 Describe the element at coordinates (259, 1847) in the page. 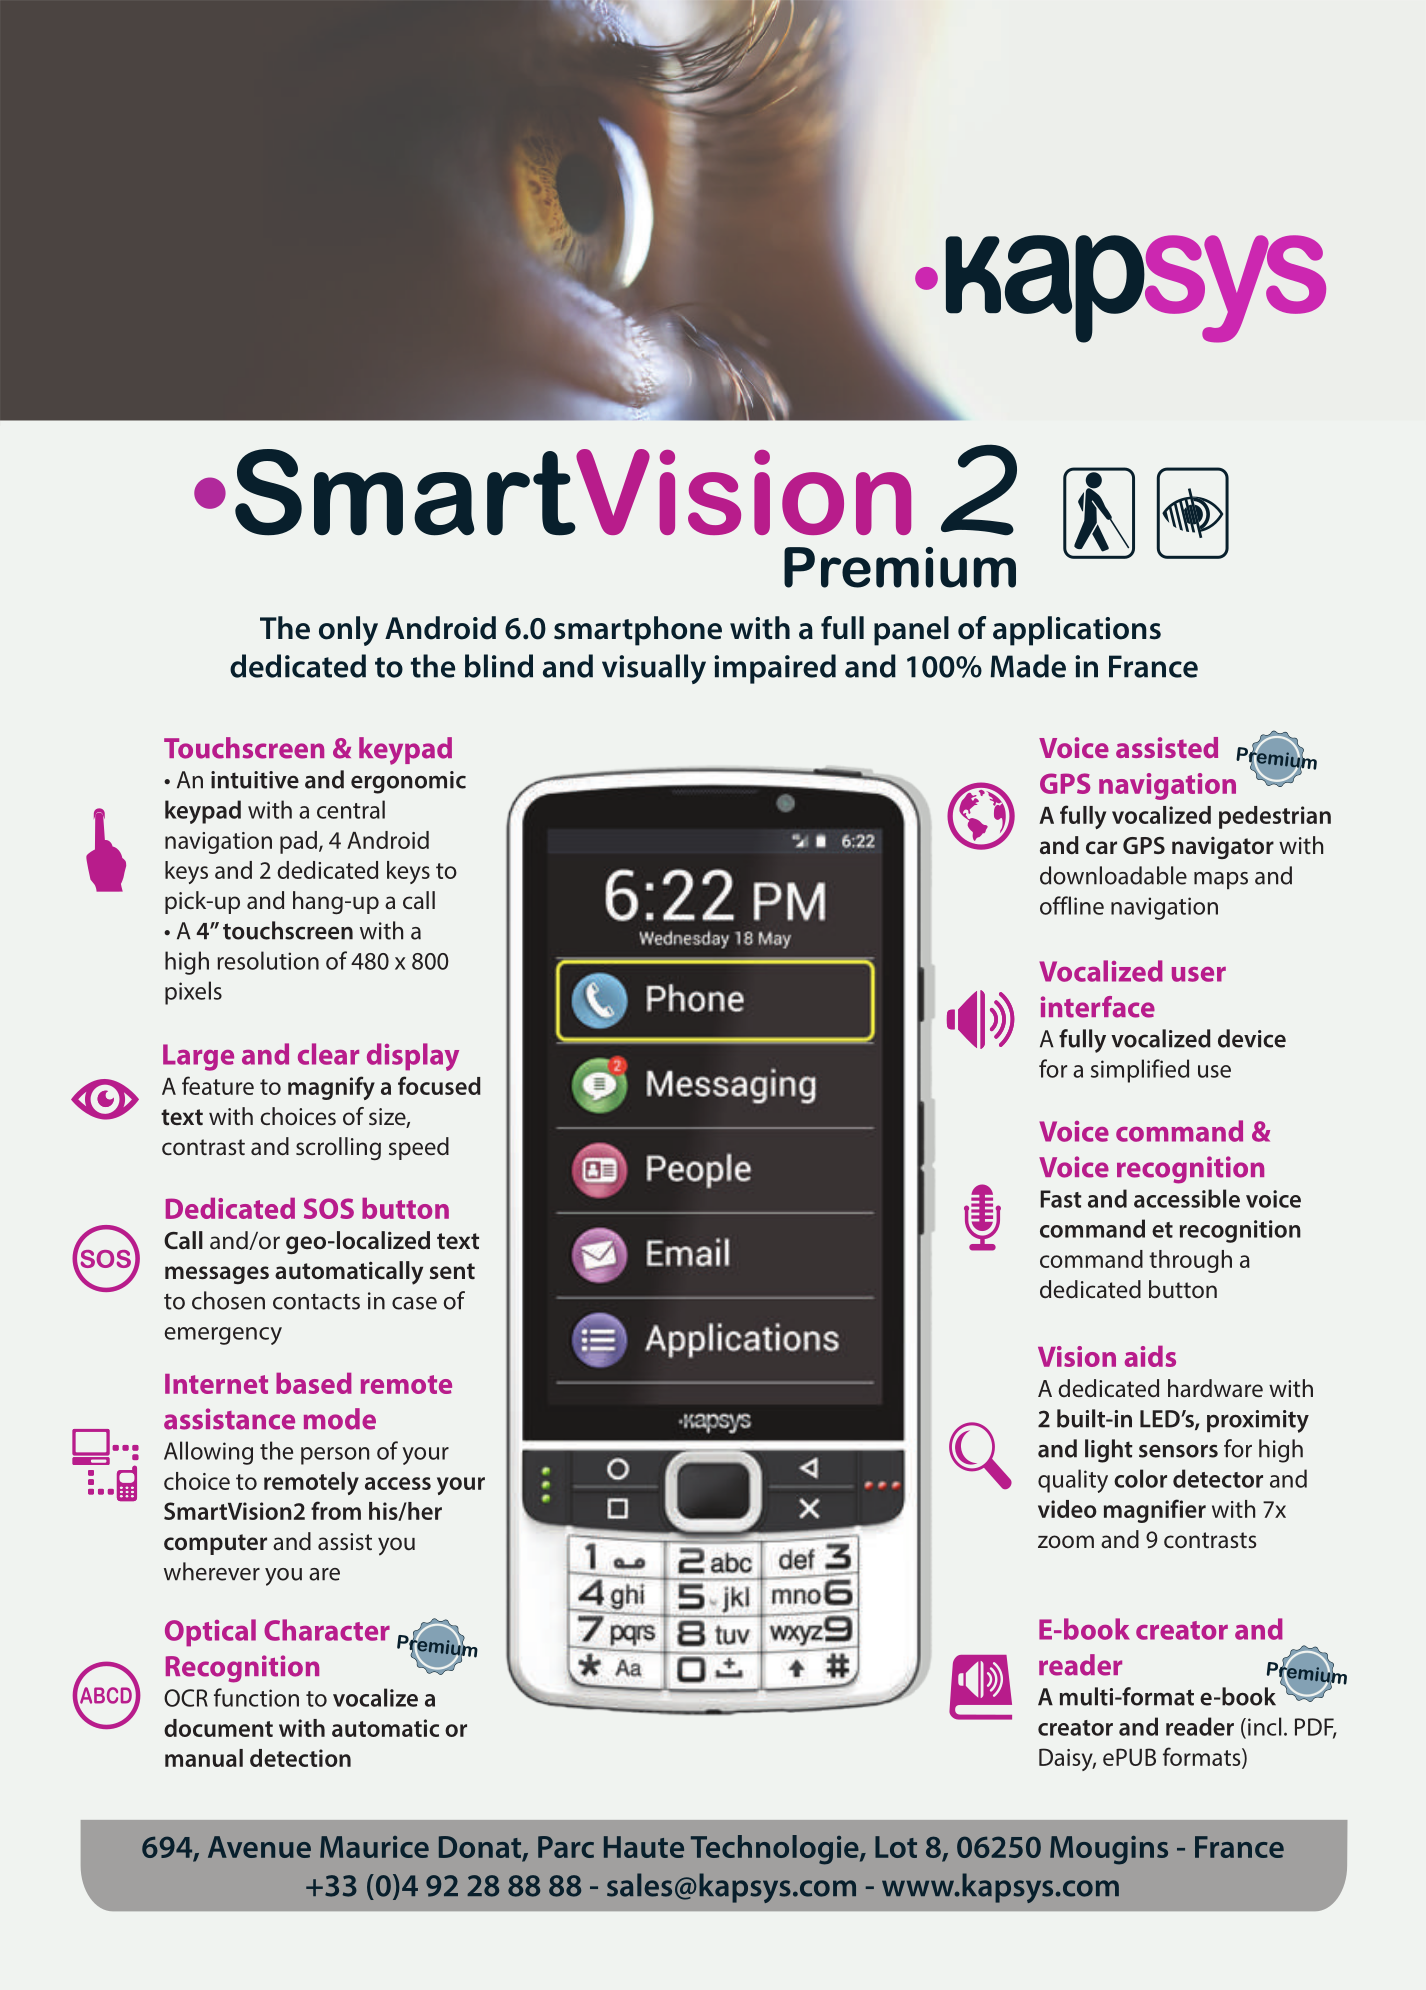

I see `Avenue` at that location.
